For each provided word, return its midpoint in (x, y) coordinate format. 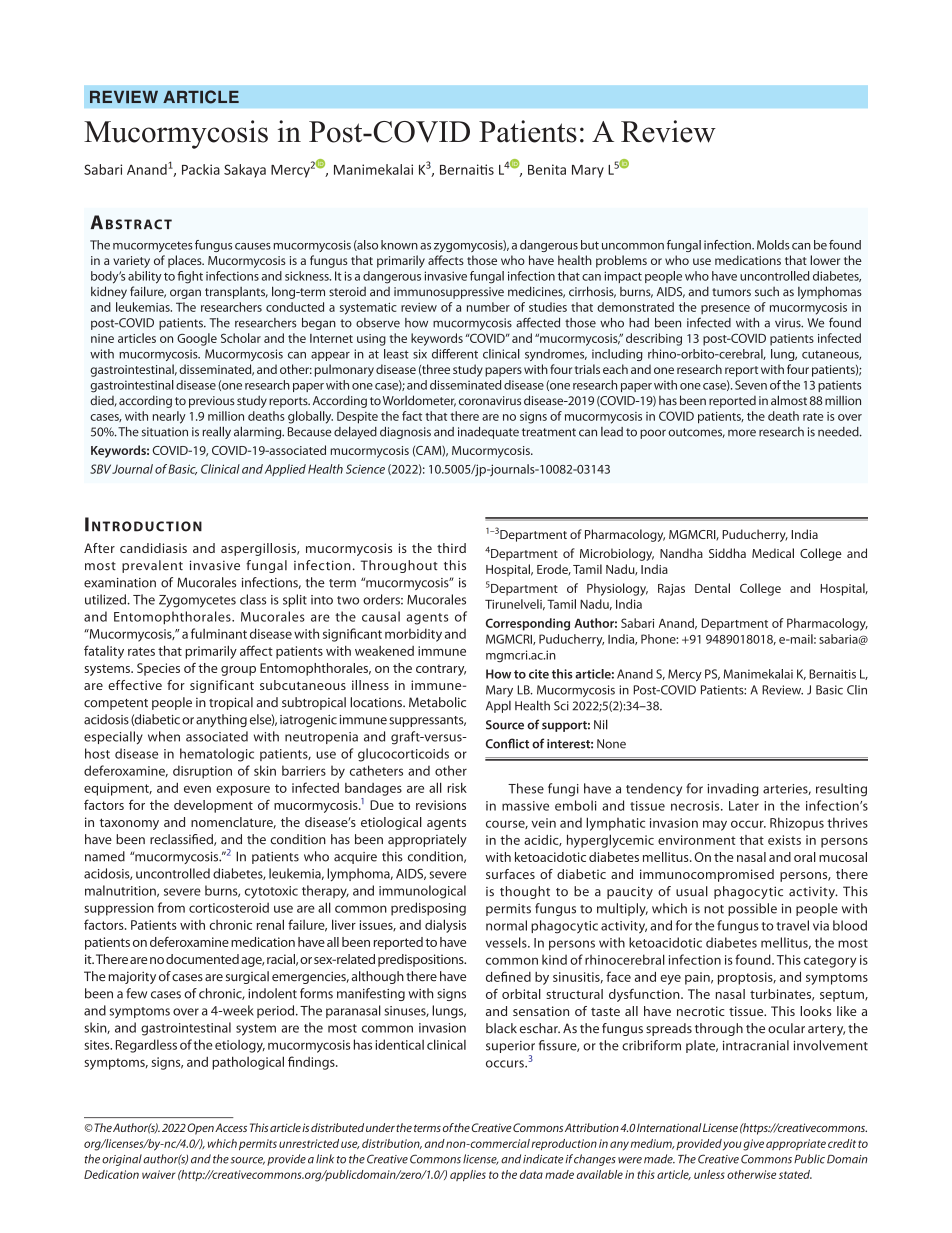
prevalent (152, 566)
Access (231, 1127)
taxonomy (129, 824)
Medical (773, 553)
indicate (543, 1159)
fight (190, 277)
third (451, 548)
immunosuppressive (449, 293)
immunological (422, 892)
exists (784, 840)
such (767, 292)
